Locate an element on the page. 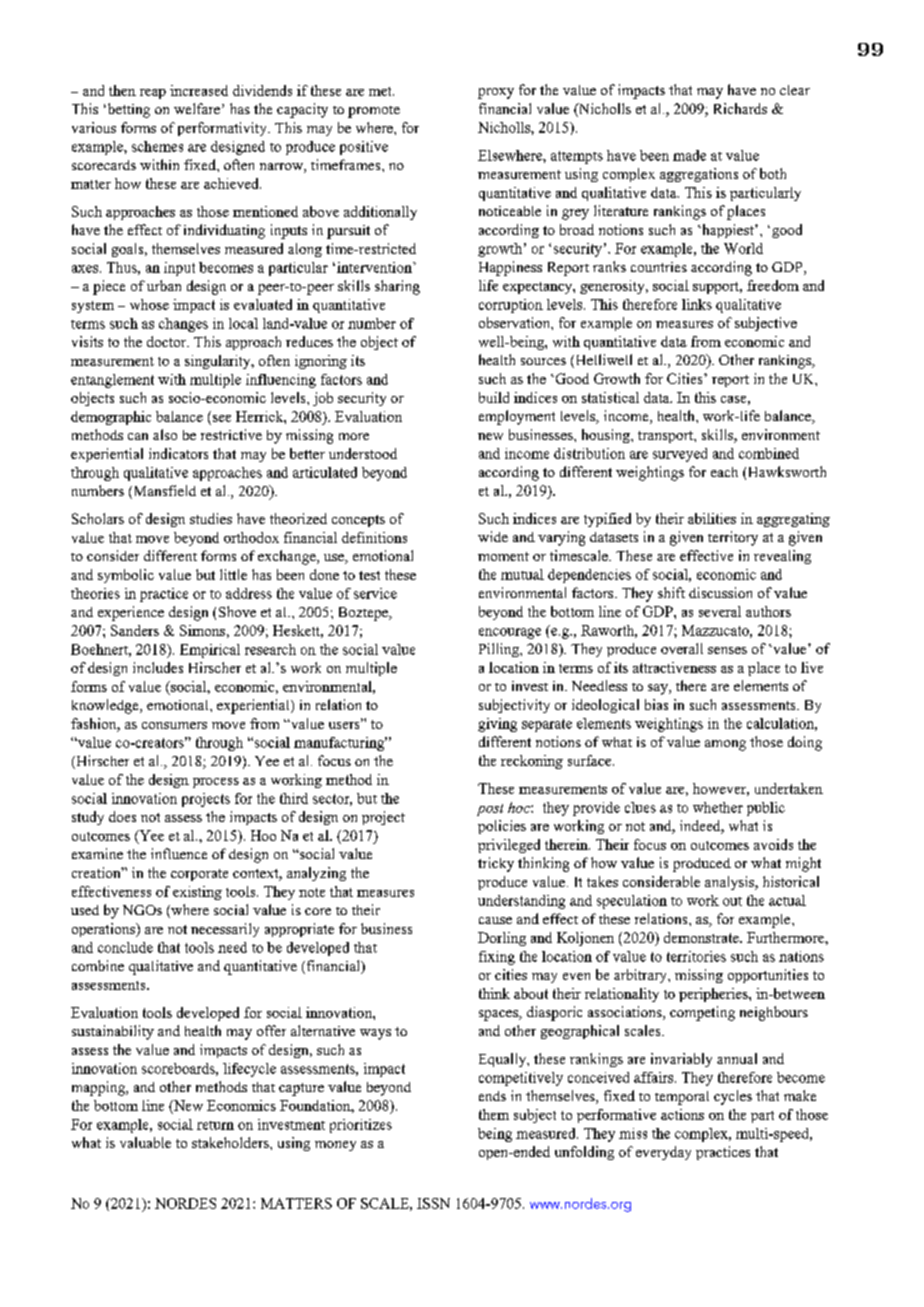  includes is located at coordinates (158, 667).
